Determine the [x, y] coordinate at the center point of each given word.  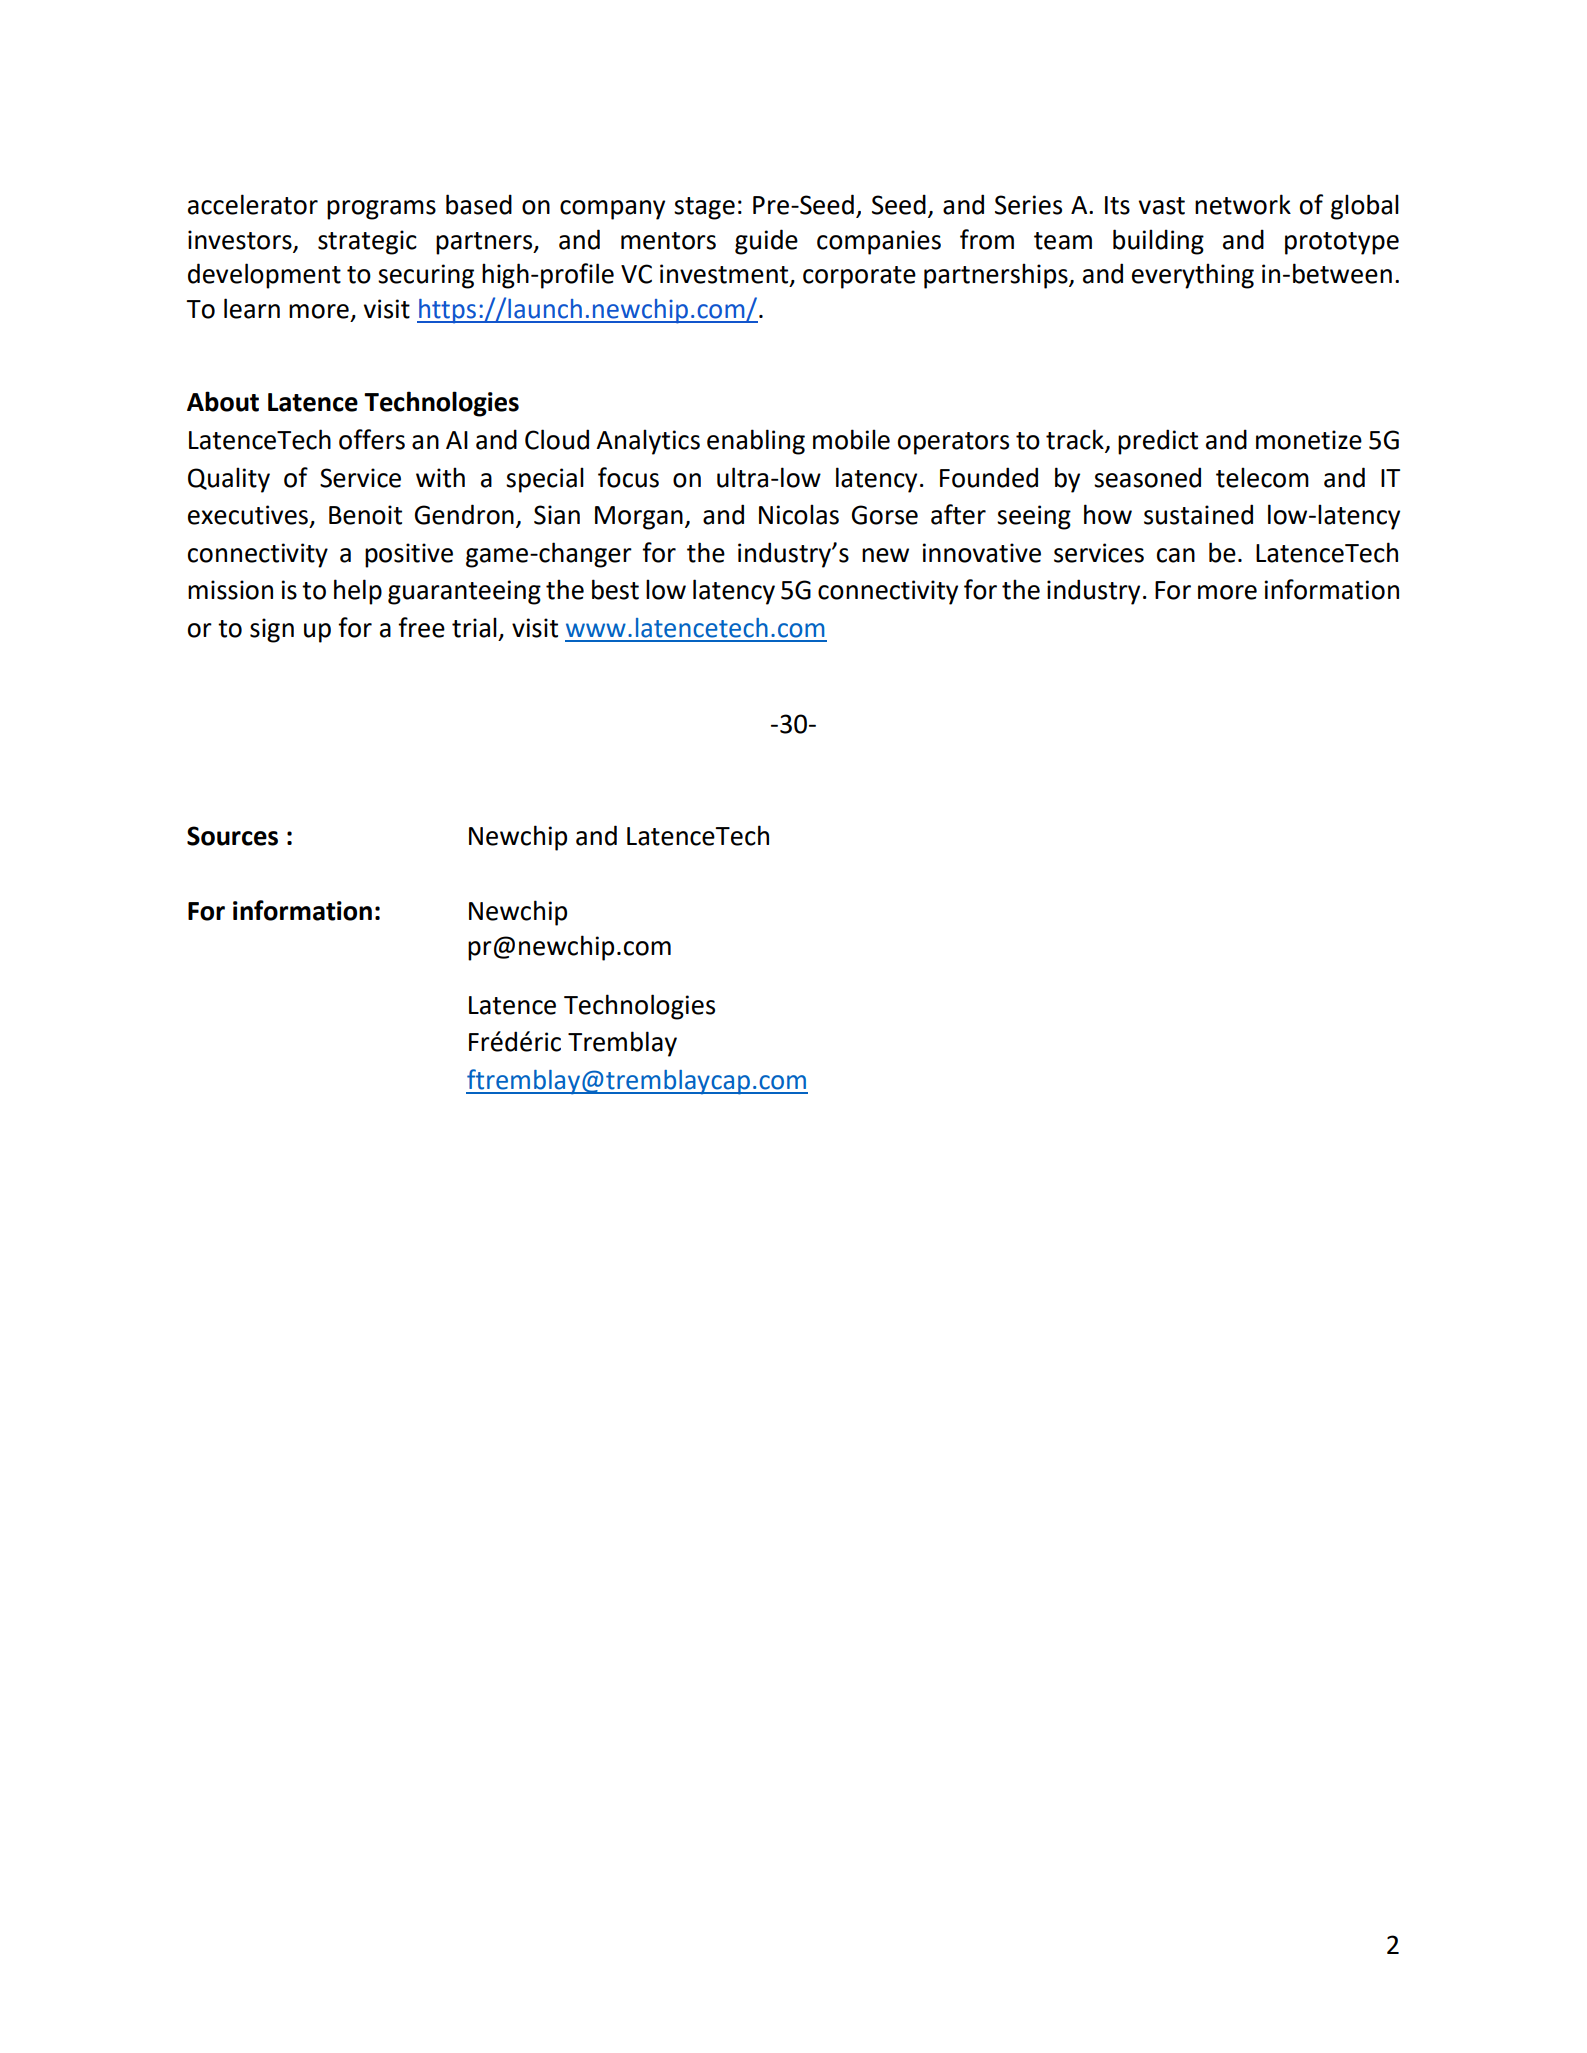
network [1243, 204]
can [1176, 555]
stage [704, 208]
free [421, 627]
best [615, 589]
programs [381, 210]
